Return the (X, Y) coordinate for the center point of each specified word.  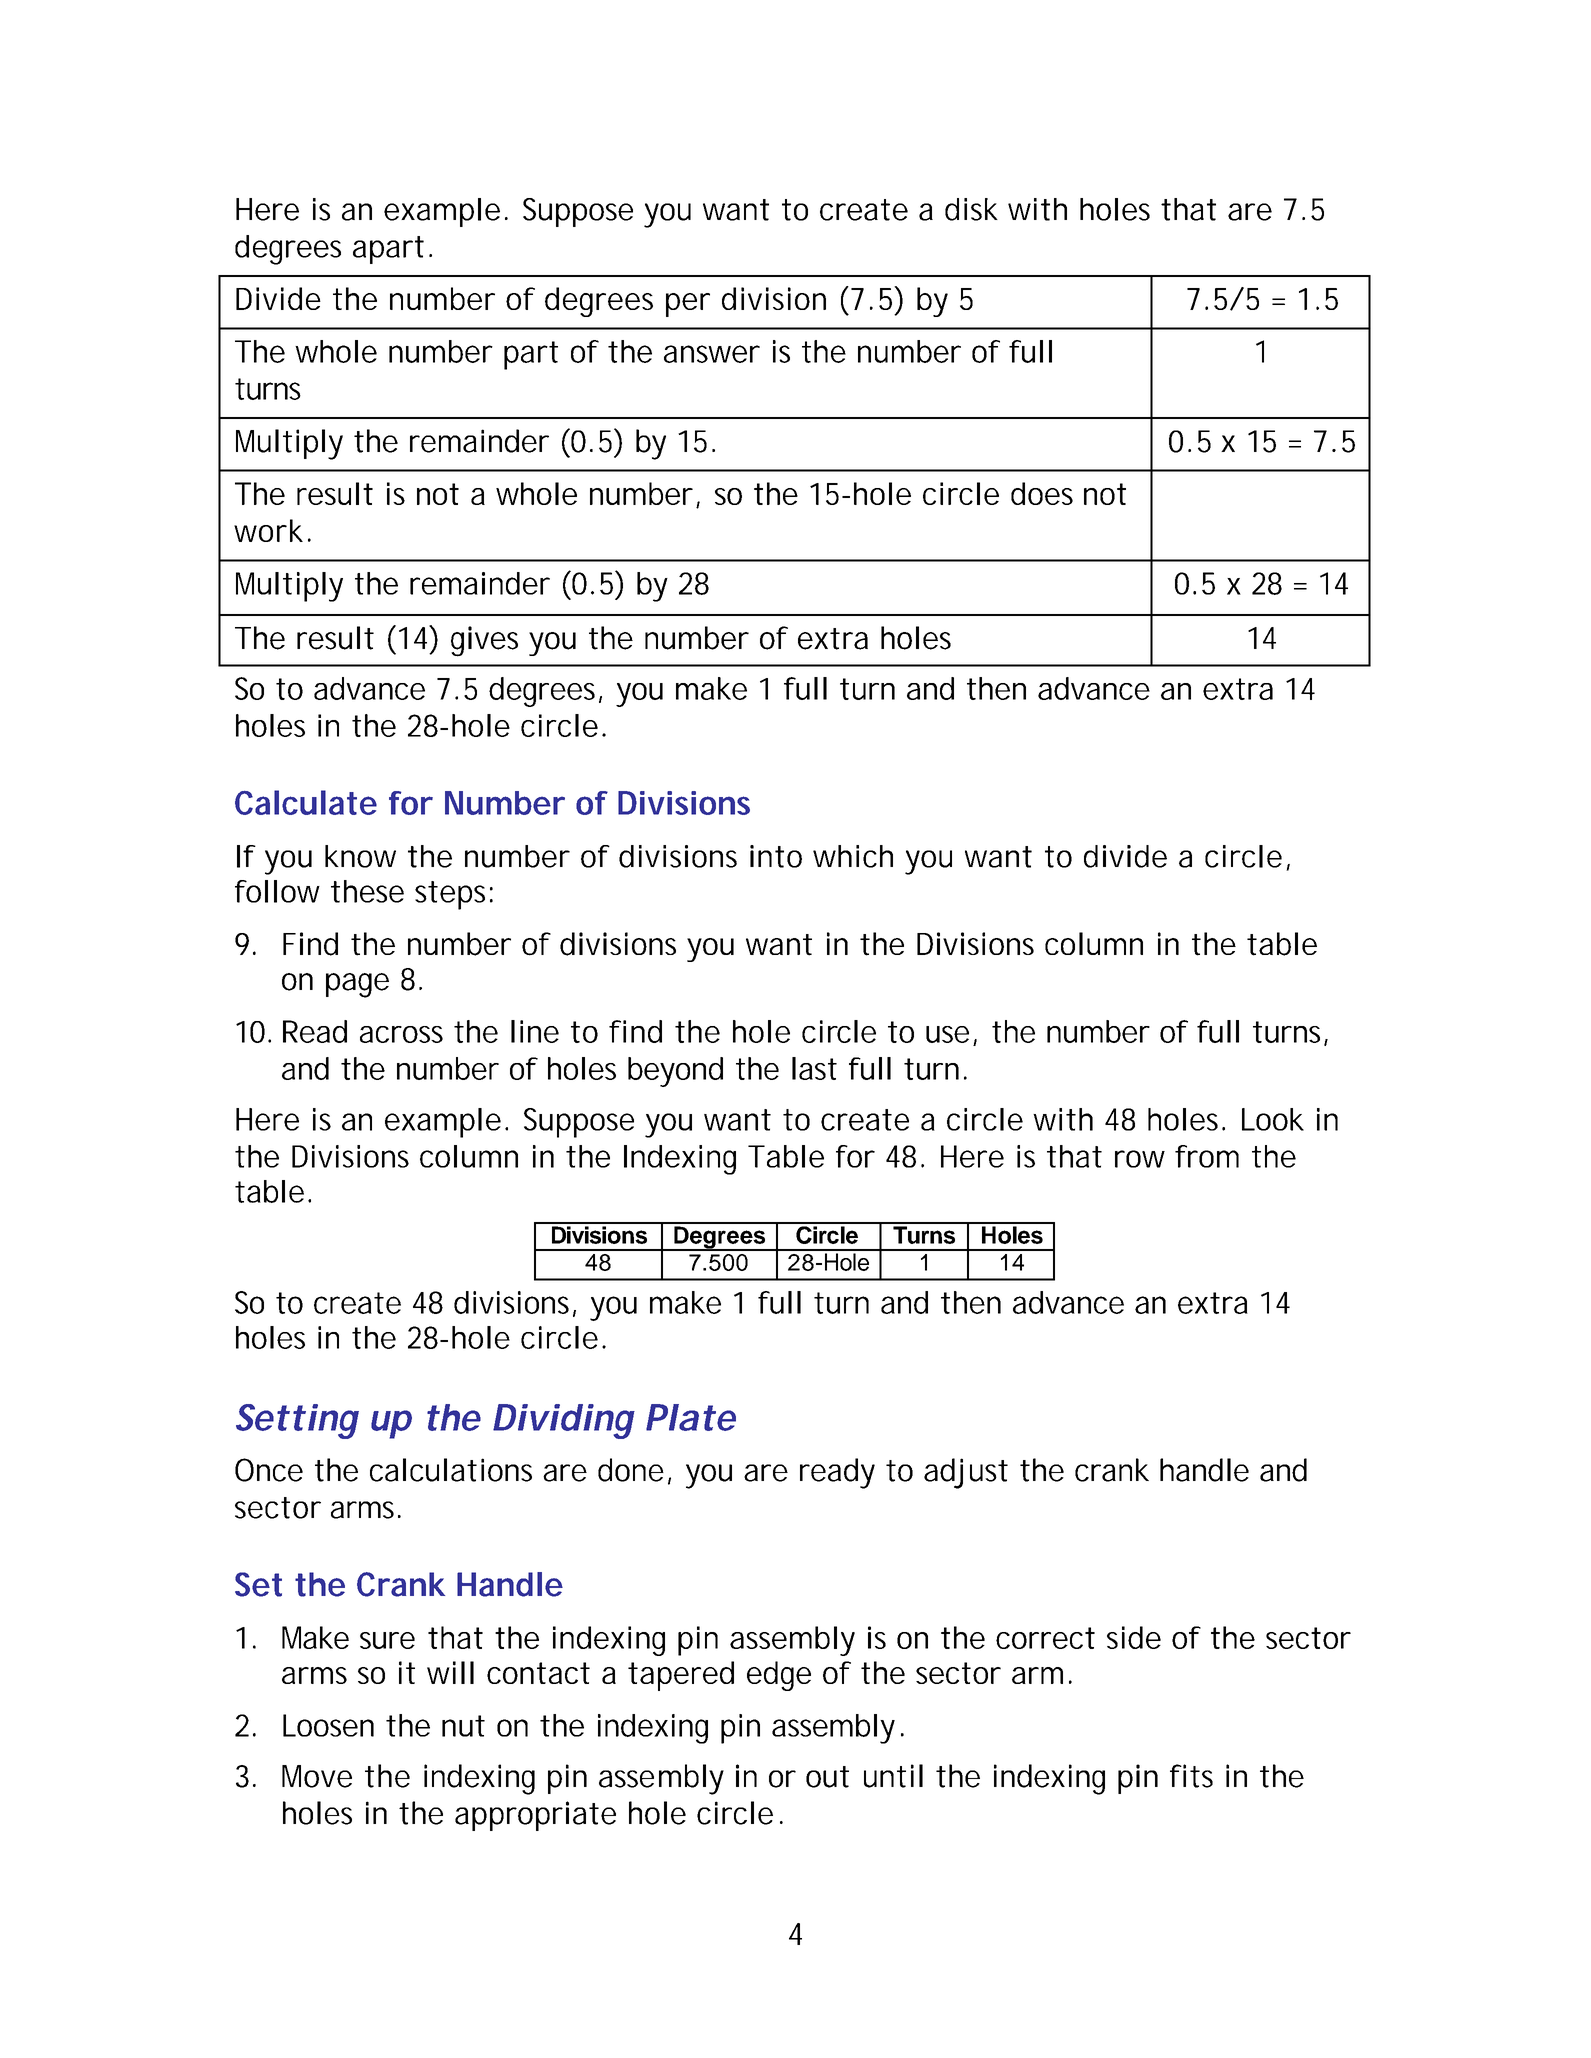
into (776, 856)
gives (484, 641)
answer (712, 354)
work (268, 530)
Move (317, 1776)
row (1140, 1159)
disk (971, 209)
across (401, 1034)
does (1042, 493)
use (947, 1034)
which (853, 856)
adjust (966, 1473)
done (631, 1470)
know (360, 856)
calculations (451, 1470)
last (814, 1068)
